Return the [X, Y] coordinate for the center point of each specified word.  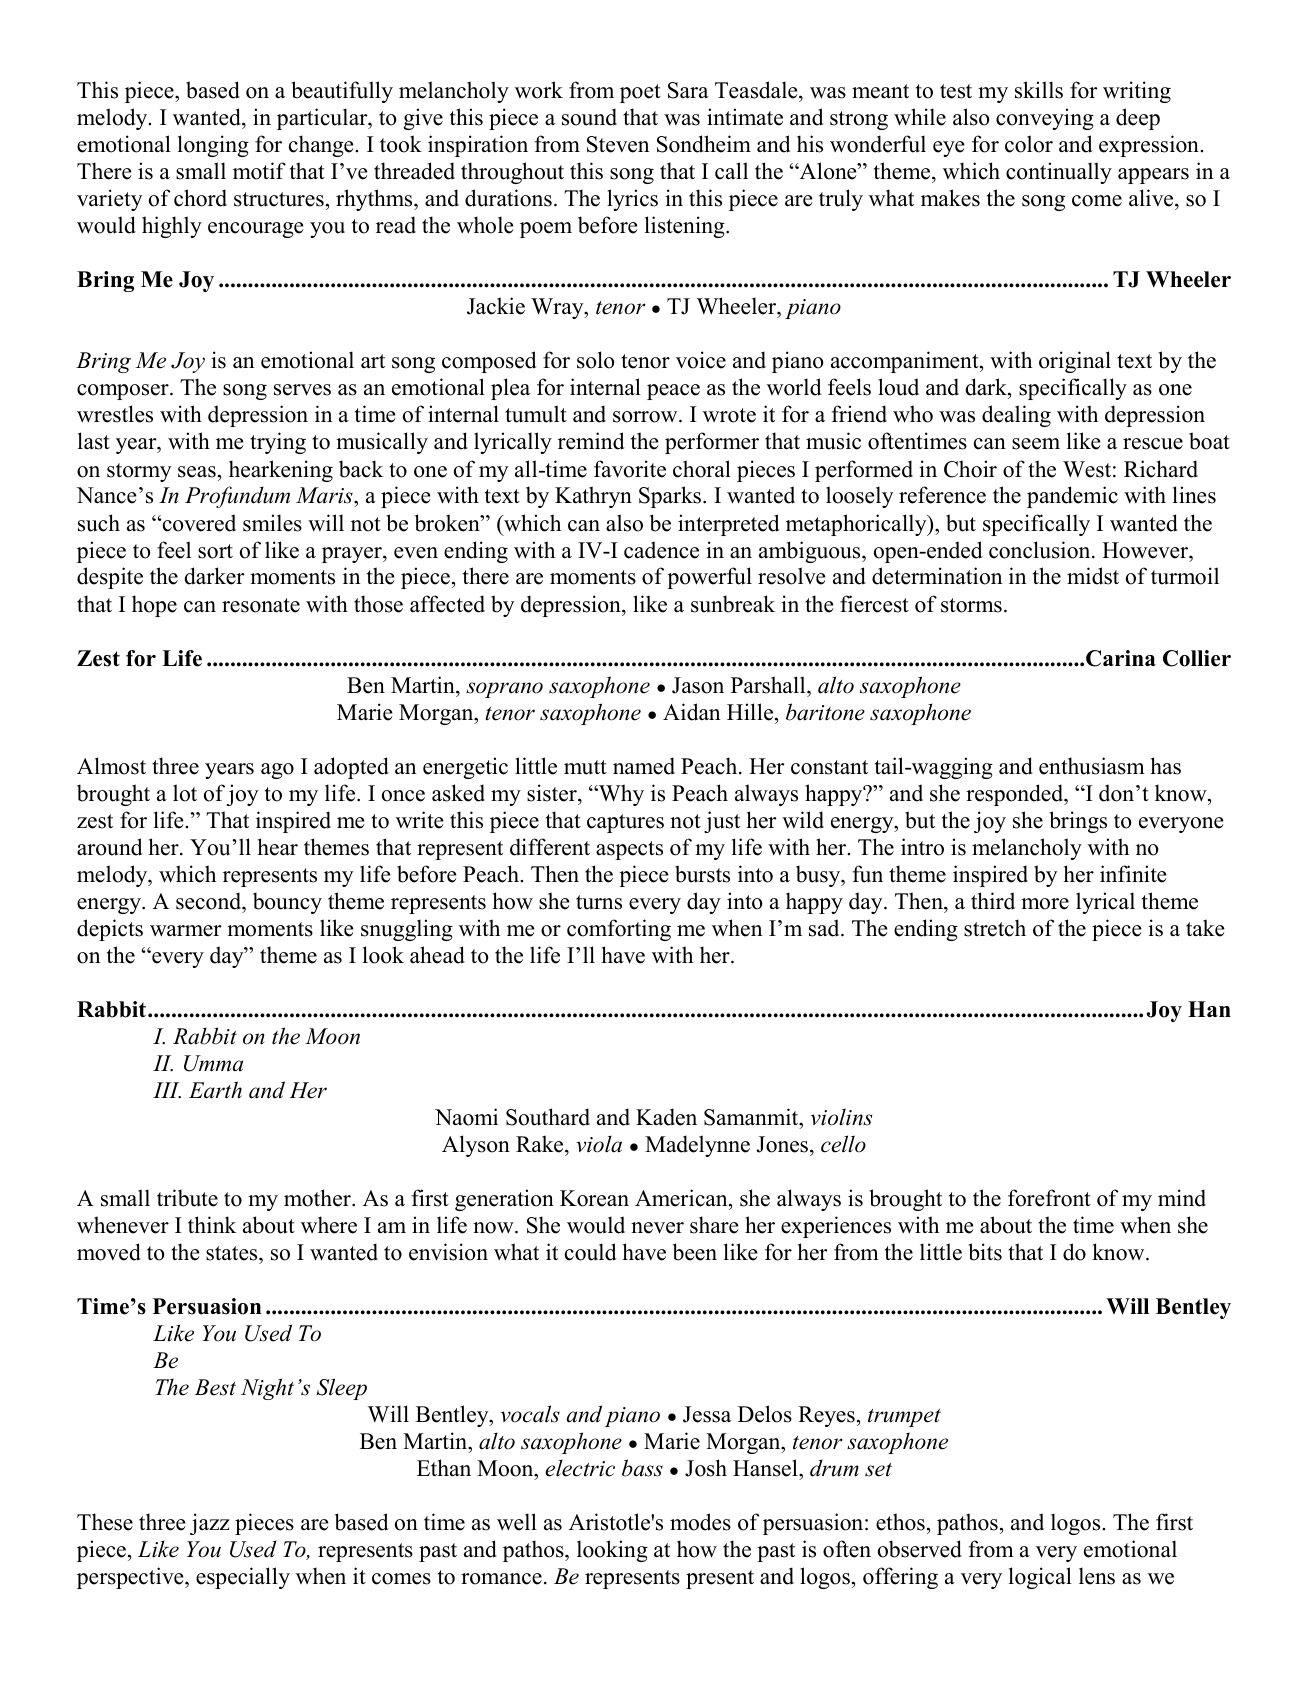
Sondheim [704, 144]
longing [213, 146]
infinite [1133, 874]
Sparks [671, 497]
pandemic [1072, 497]
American [682, 1198]
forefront [1049, 1198]
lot [185, 793]
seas [197, 472]
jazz [209, 1524]
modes [700, 1522]
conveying [1045, 119]
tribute [187, 1198]
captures [625, 823]
